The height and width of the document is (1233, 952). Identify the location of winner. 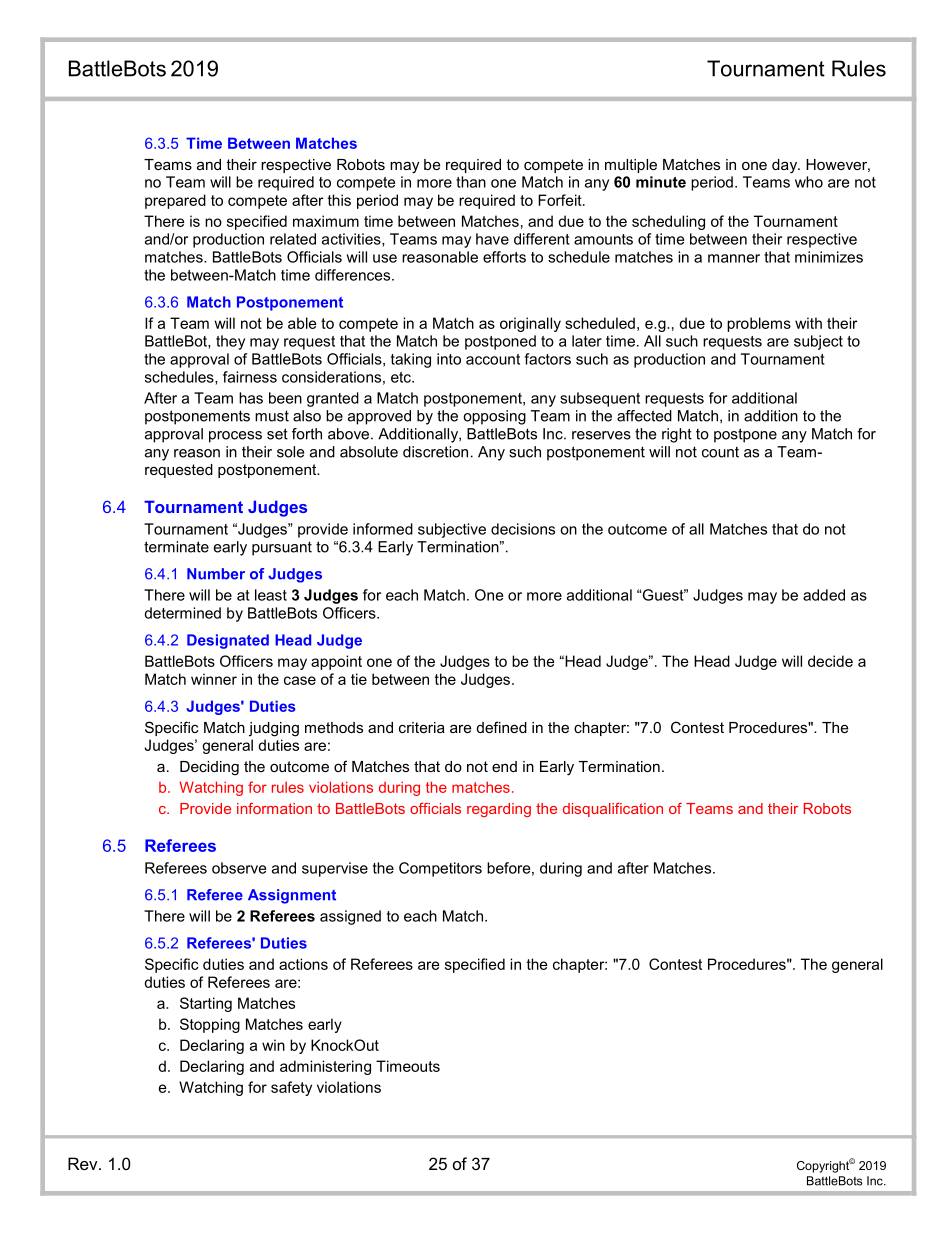
(214, 679).
